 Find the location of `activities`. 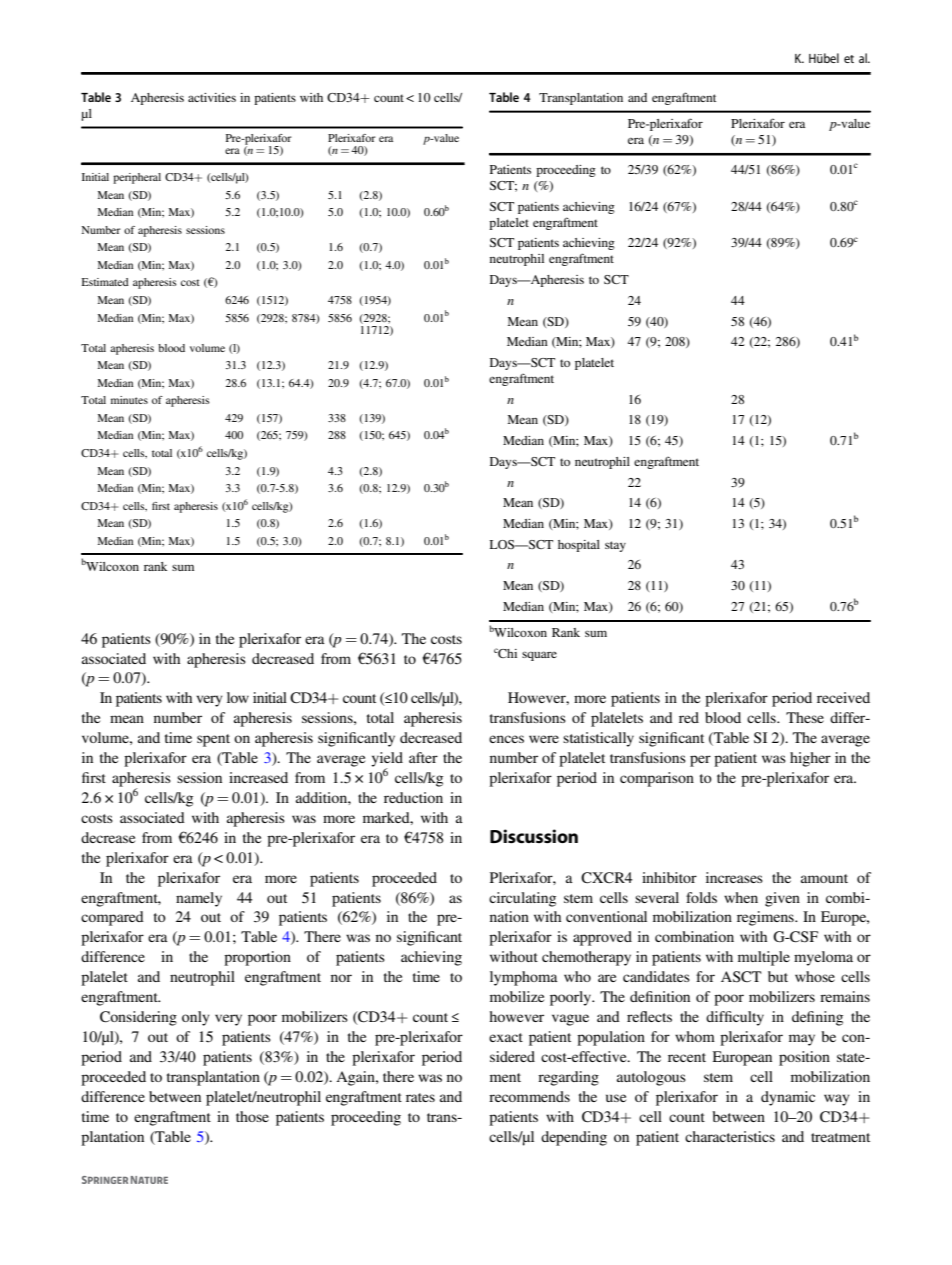

activities is located at coordinates (212, 97).
